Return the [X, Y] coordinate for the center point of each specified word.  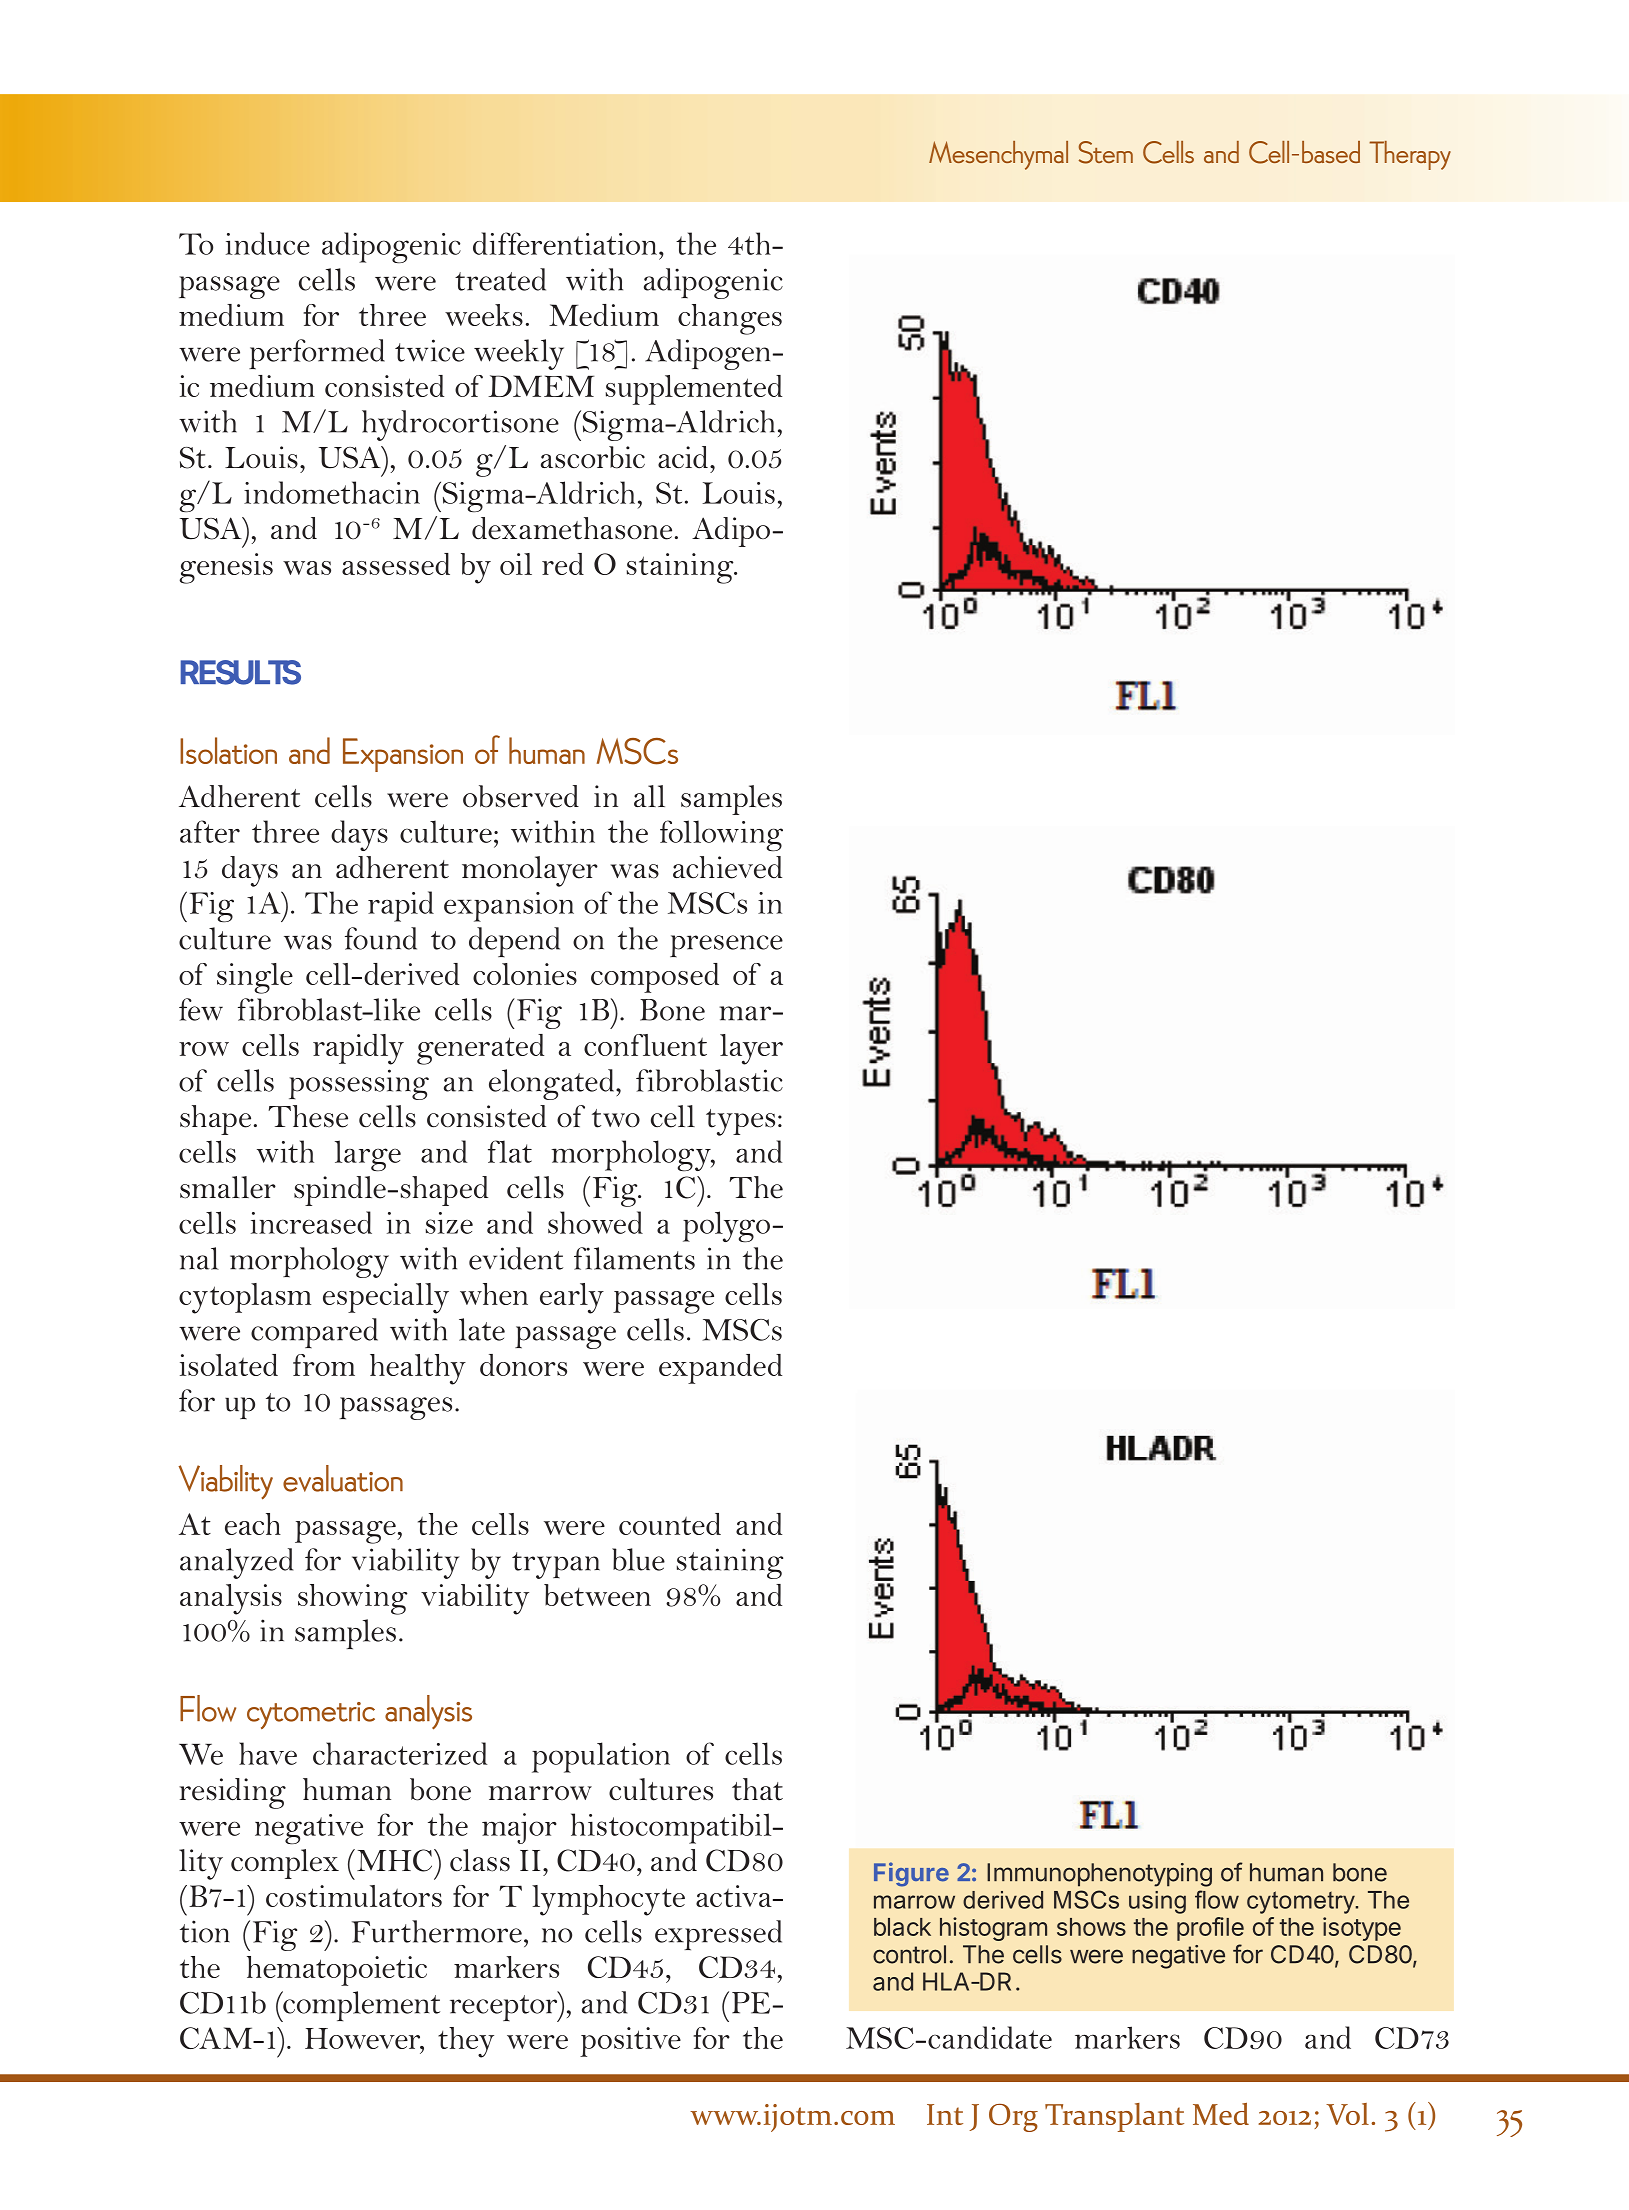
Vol [1347, 2114]
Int [945, 2114]
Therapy [1410, 155]
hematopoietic [337, 1971]
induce [268, 243]
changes [730, 319]
